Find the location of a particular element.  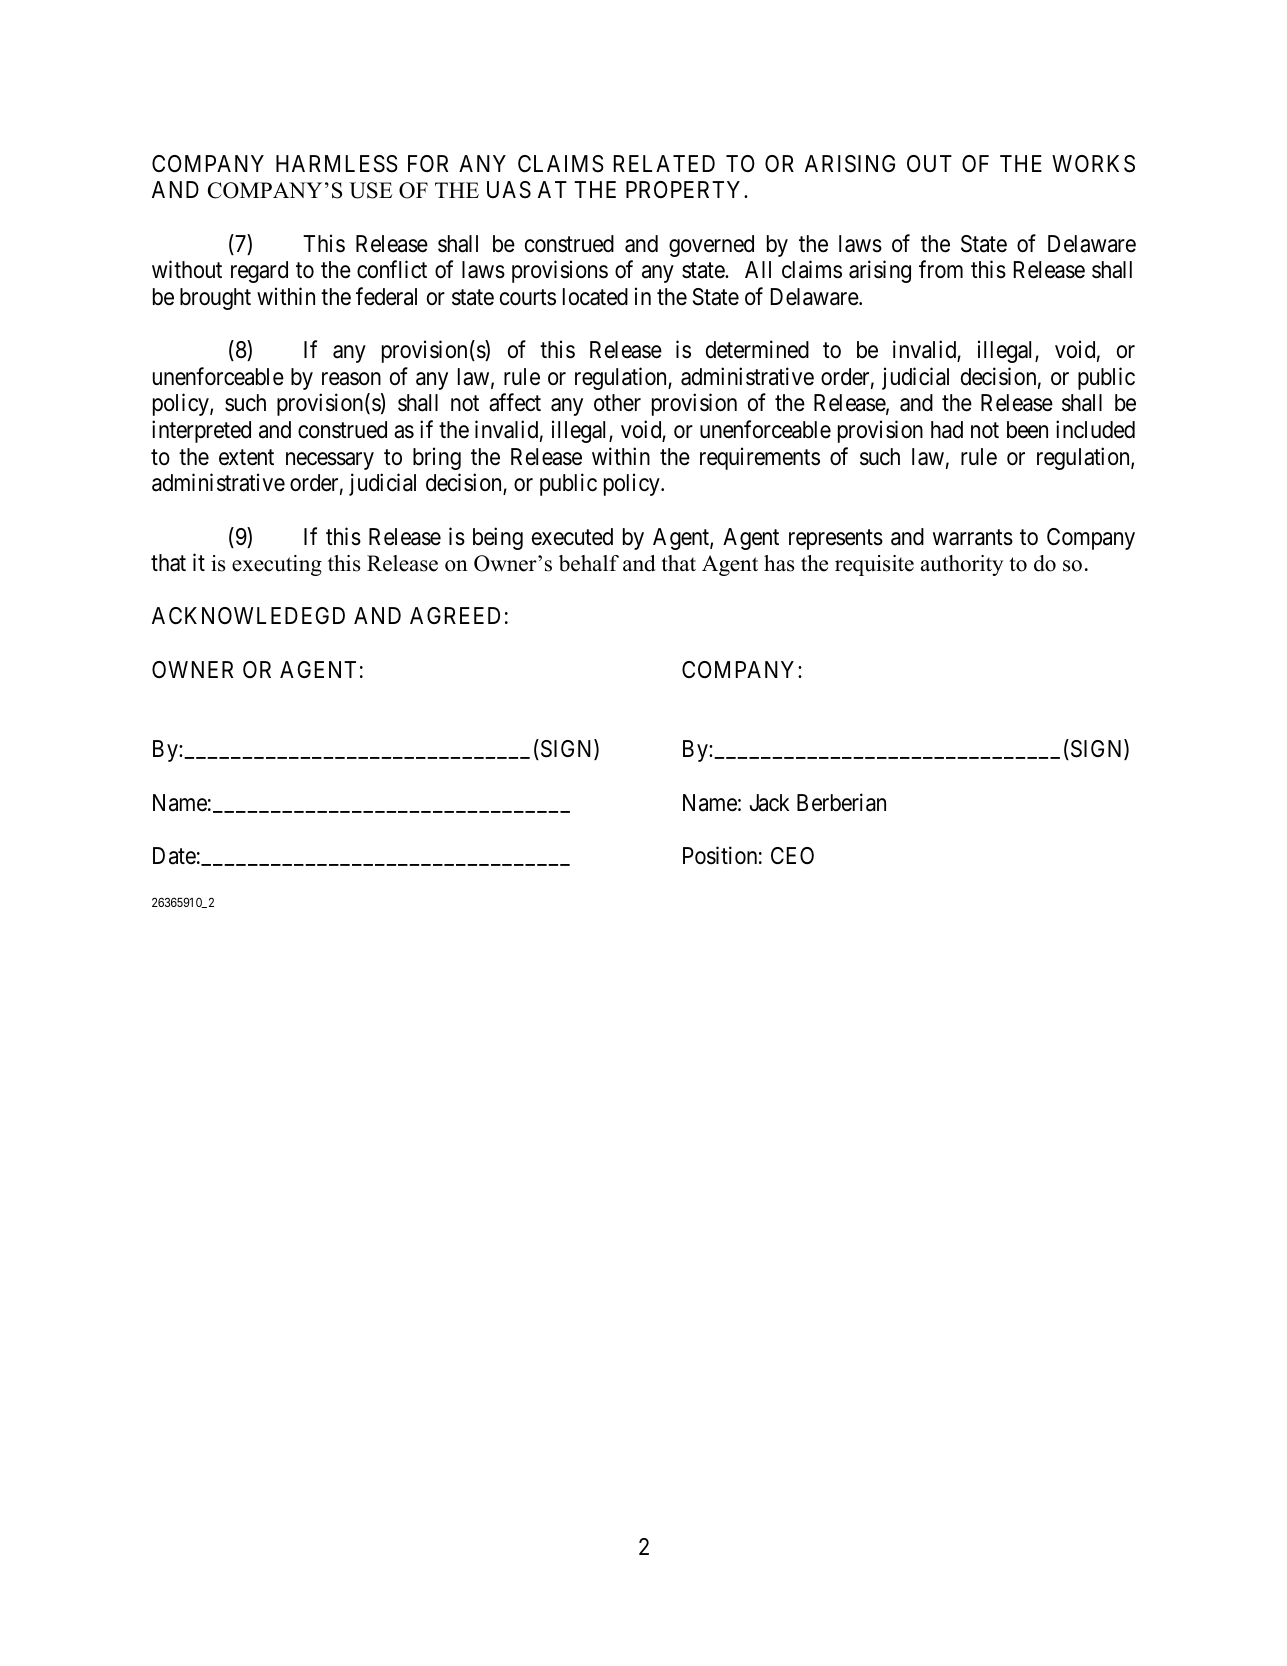

warrants is located at coordinates (973, 537).
